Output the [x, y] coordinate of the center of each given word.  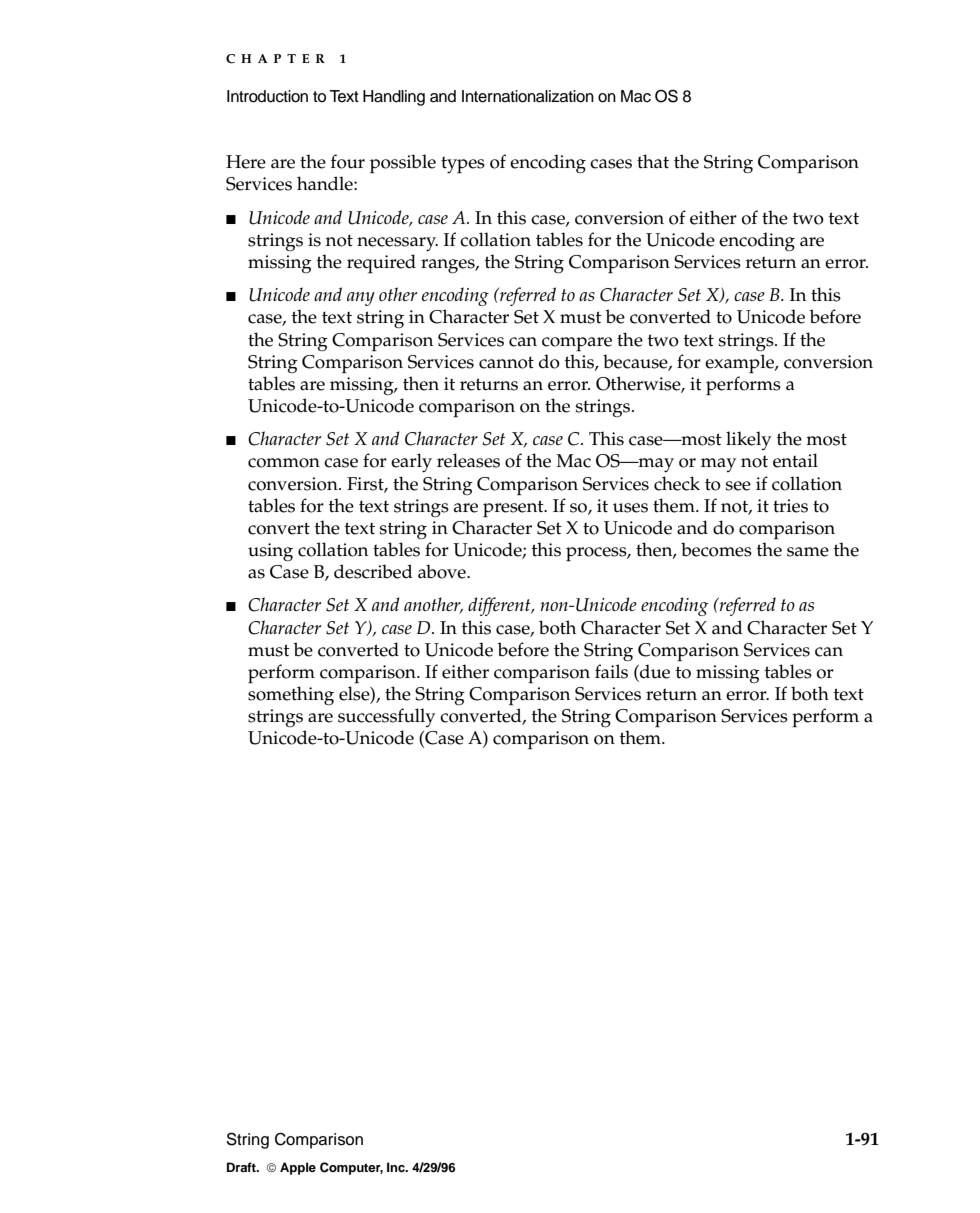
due [654, 672]
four [348, 161]
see [738, 486]
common [284, 463]
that [653, 161]
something [291, 696]
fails [611, 671]
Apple [298, 1168]
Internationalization [528, 96]
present [514, 508]
